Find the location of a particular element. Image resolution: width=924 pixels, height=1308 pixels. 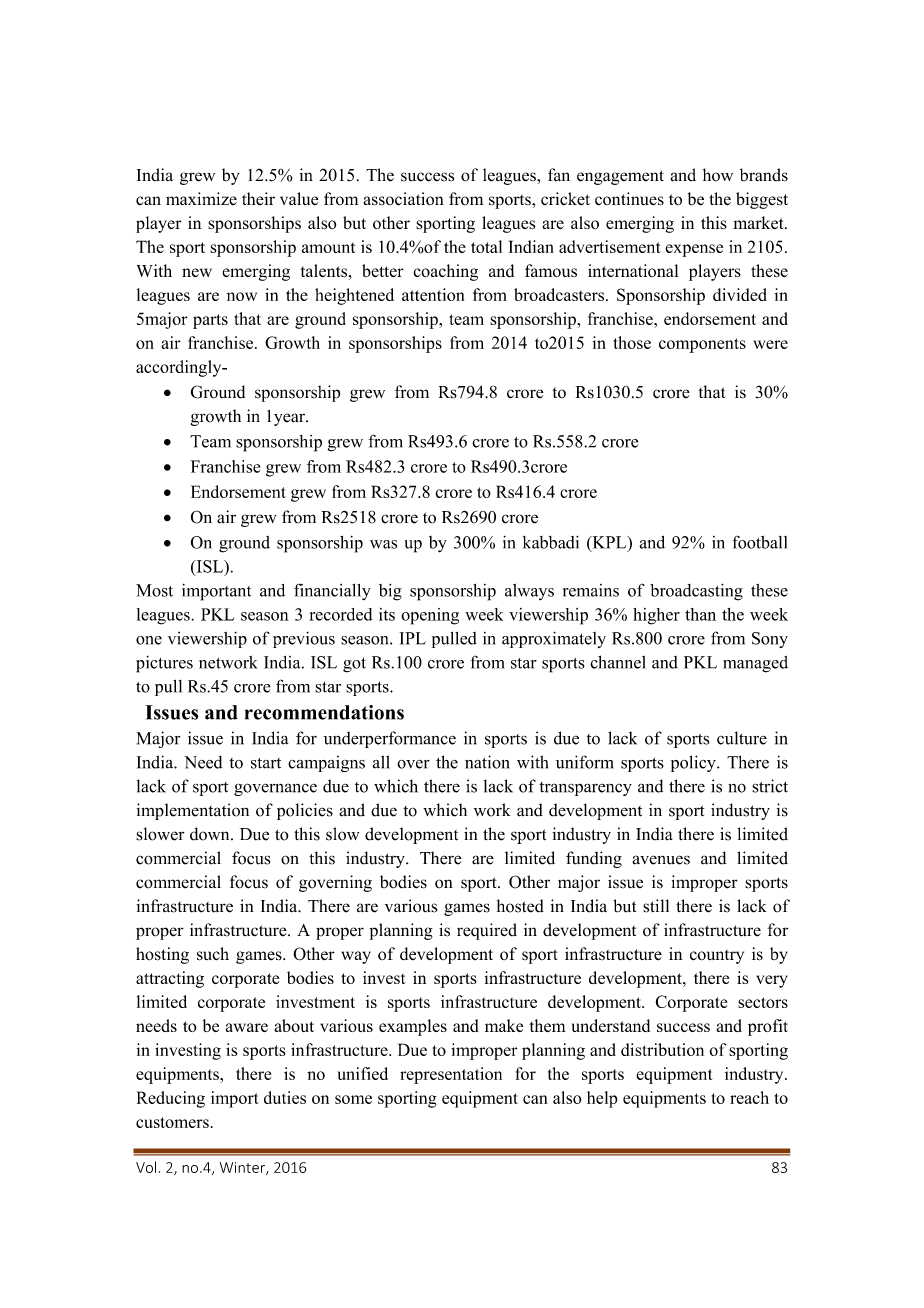

how is located at coordinates (718, 175).
